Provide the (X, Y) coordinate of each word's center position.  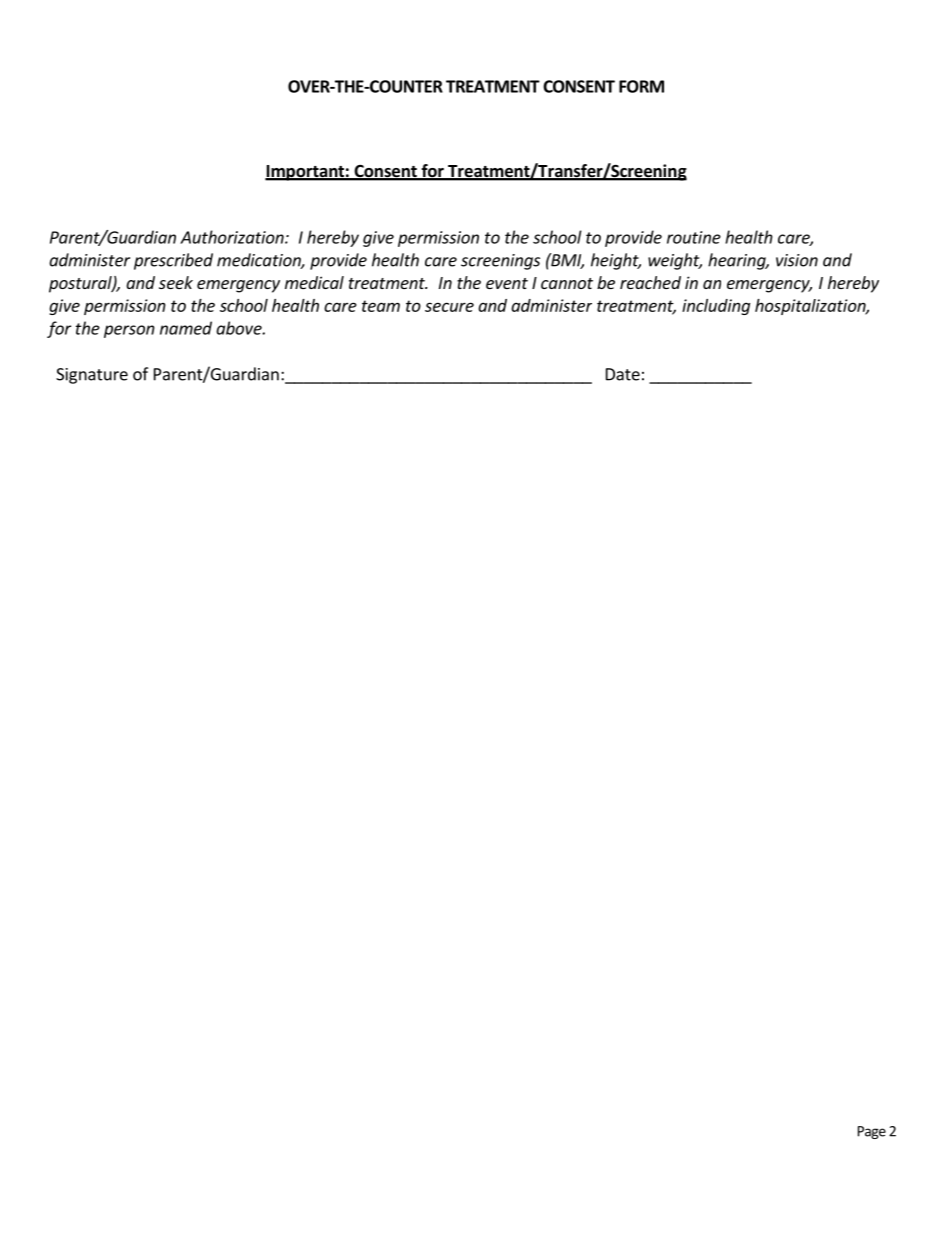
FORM (641, 86)
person (129, 331)
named (186, 328)
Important (305, 173)
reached (650, 282)
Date (623, 374)
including (716, 307)
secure (449, 307)
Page (872, 1132)
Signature (92, 376)
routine (694, 237)
